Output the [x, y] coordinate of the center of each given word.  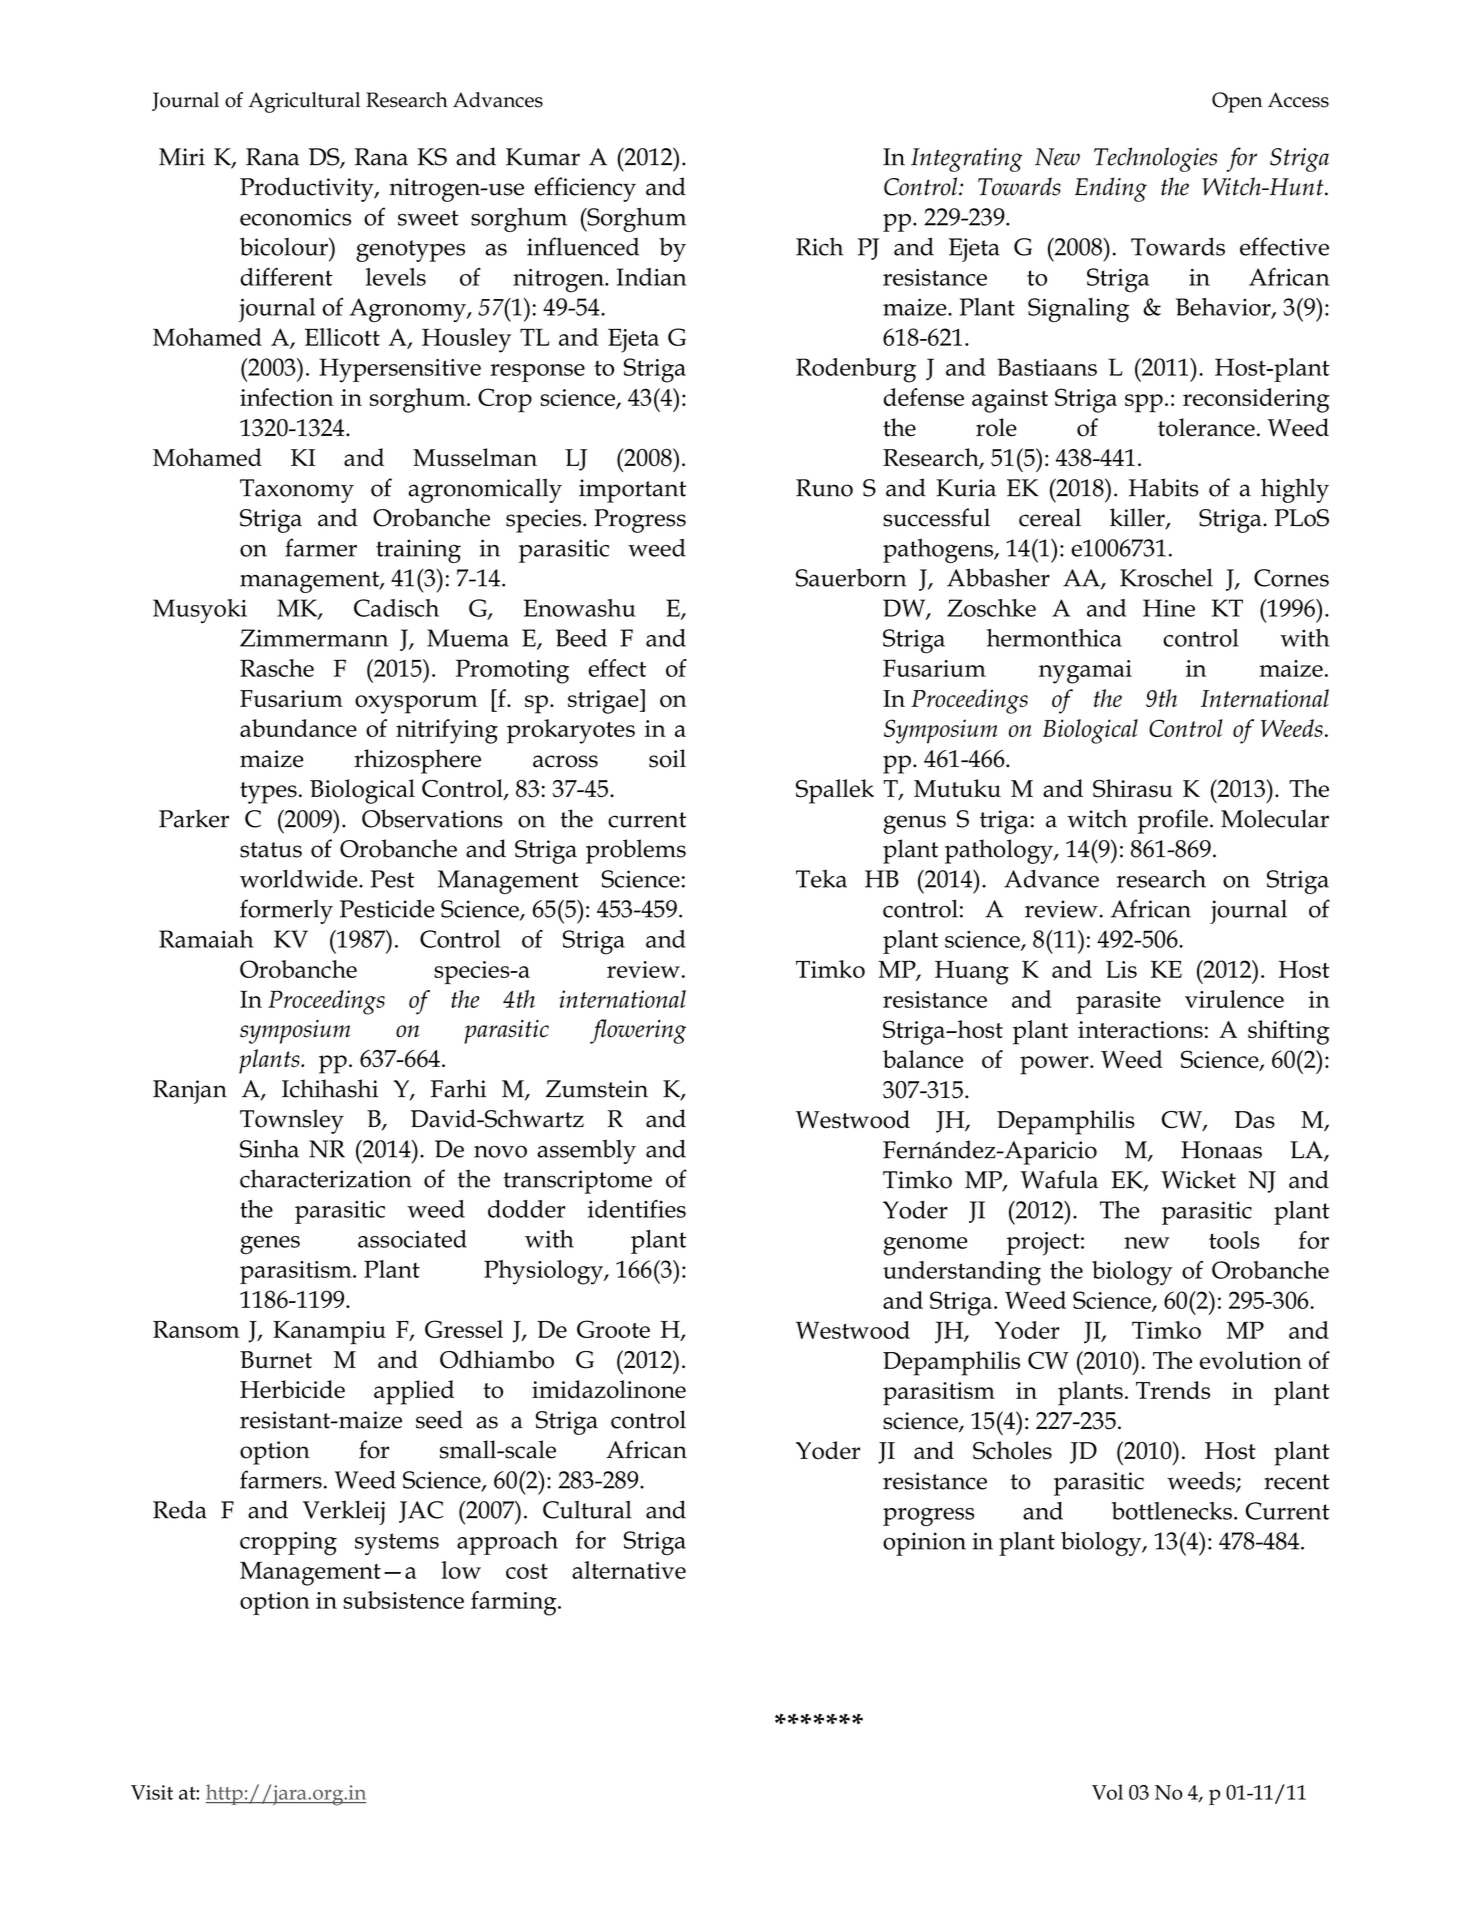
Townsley [292, 1121]
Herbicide [292, 1389]
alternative [629, 1570]
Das [1254, 1120]
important [632, 491]
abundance [298, 728]
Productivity [308, 189]
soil [667, 758]
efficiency [585, 189]
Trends [1173, 1390]
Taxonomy [297, 491]
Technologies [1155, 159]
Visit [152, 1792]
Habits [1164, 487]
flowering [638, 1031]
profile [1173, 821]
